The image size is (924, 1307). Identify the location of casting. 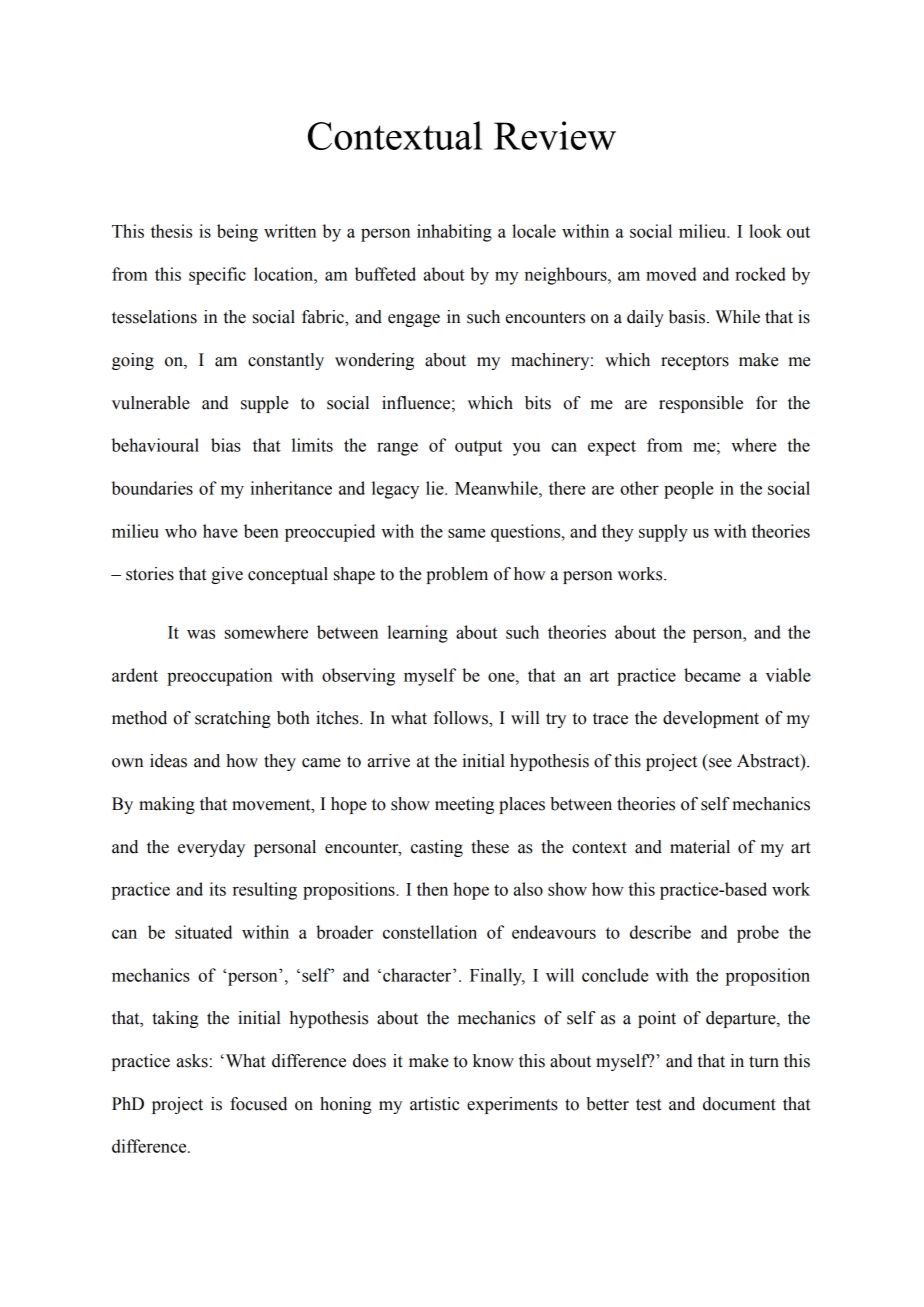
(437, 848).
